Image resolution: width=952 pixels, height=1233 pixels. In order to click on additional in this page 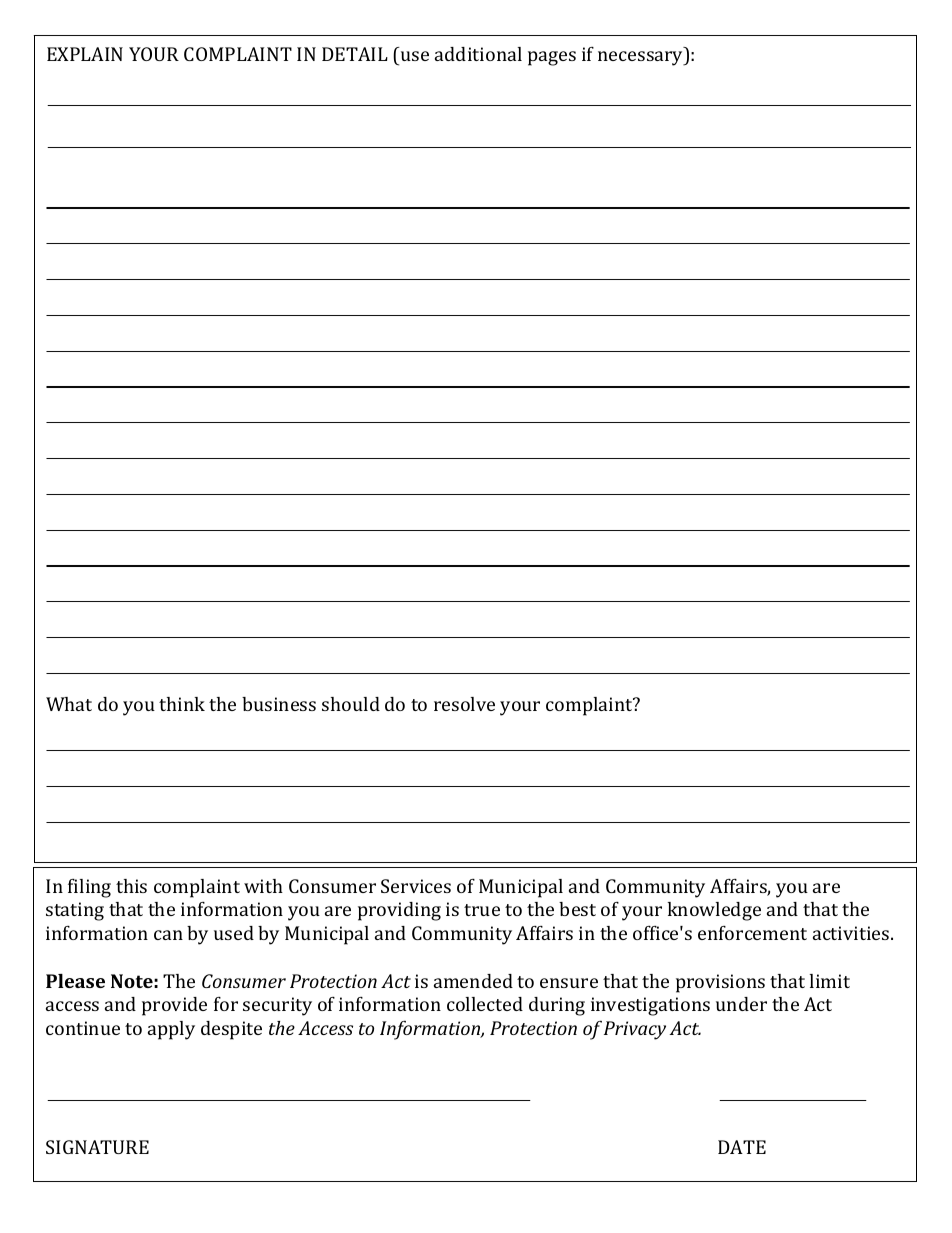, I will do `click(478, 54)`.
